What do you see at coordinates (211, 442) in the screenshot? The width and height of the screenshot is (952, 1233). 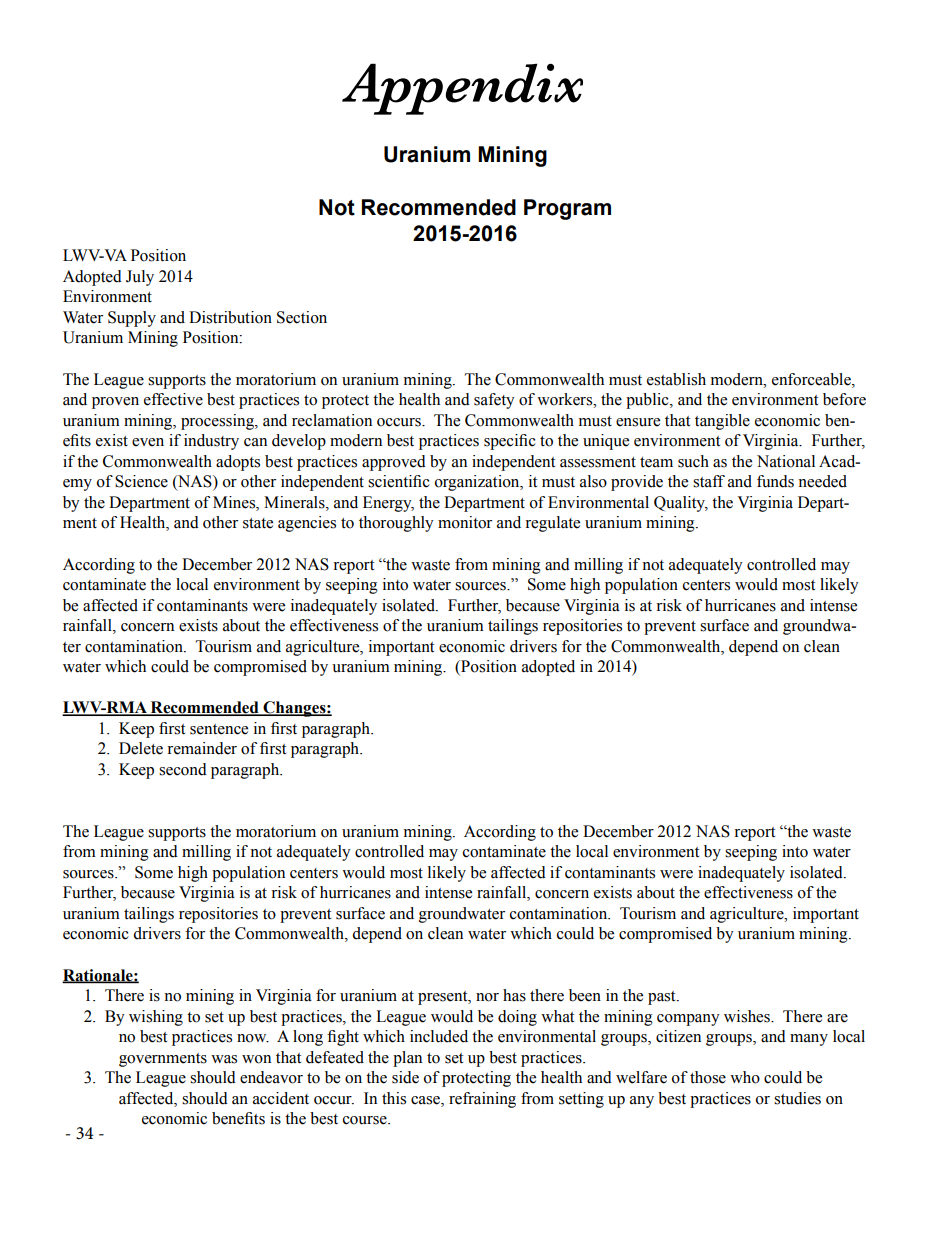 I see `industry` at bounding box center [211, 442].
